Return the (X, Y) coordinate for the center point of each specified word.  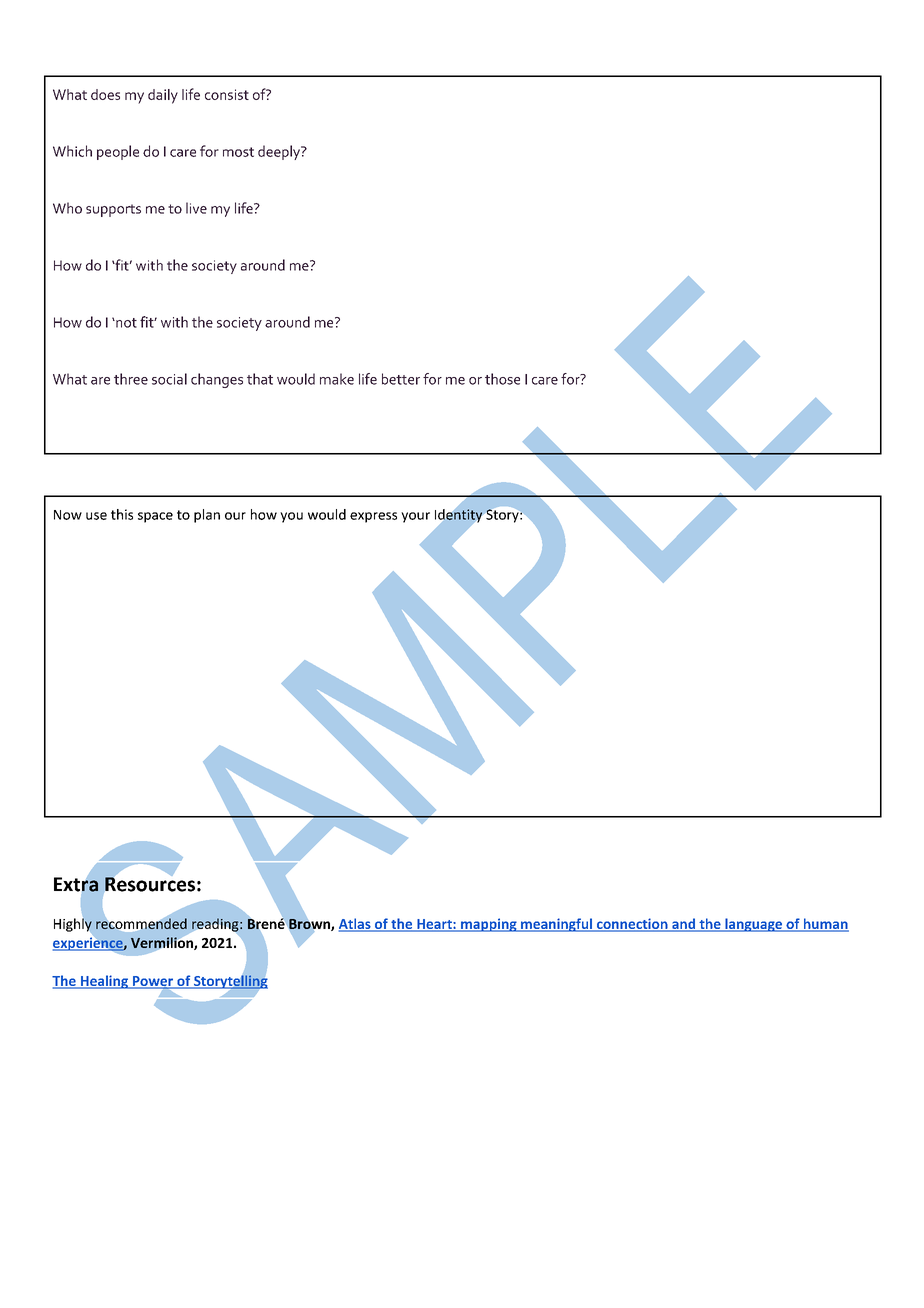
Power (152, 982)
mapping (489, 925)
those (502, 379)
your (415, 517)
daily (163, 96)
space (155, 517)
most (238, 152)
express (373, 517)
